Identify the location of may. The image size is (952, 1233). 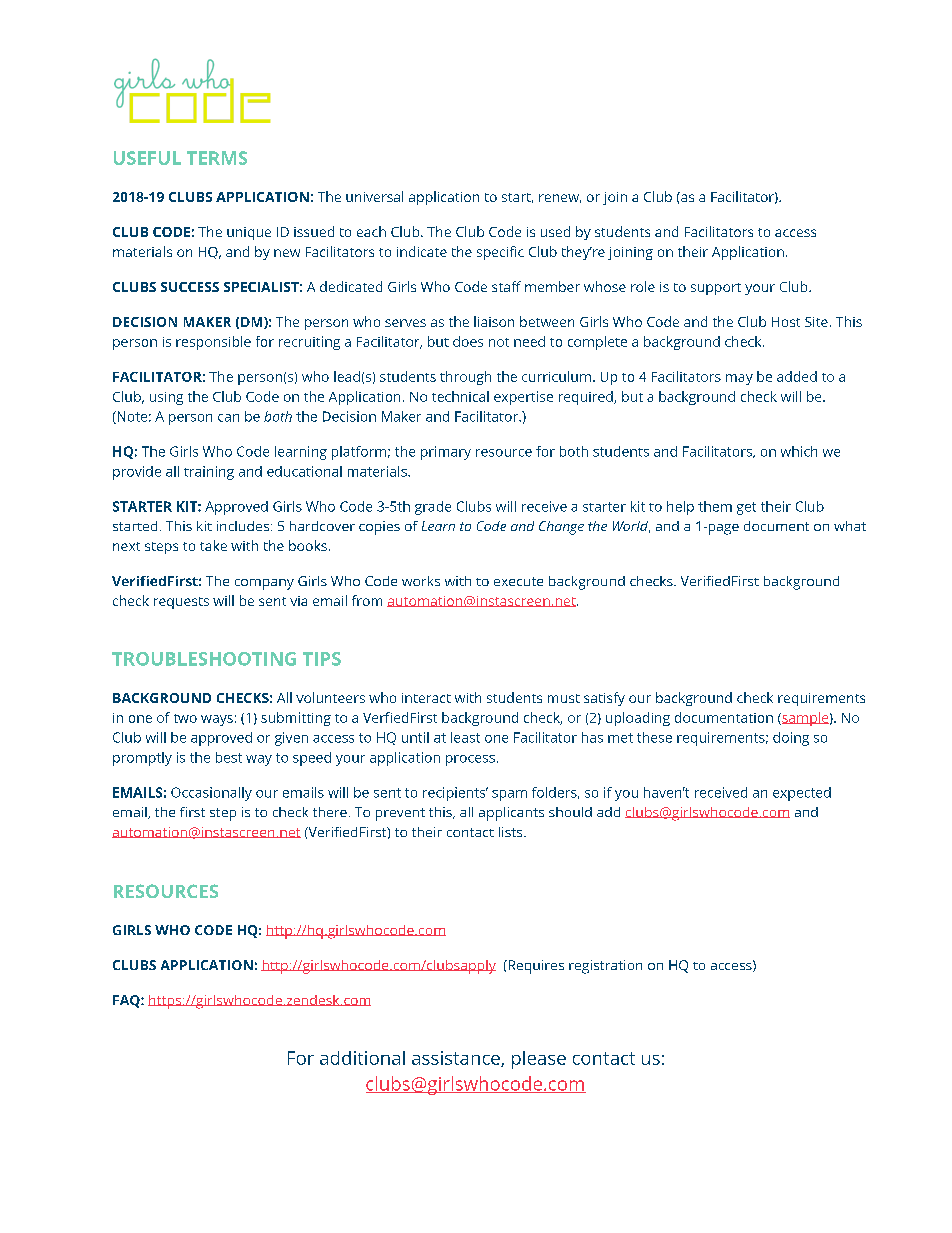
(739, 379).
